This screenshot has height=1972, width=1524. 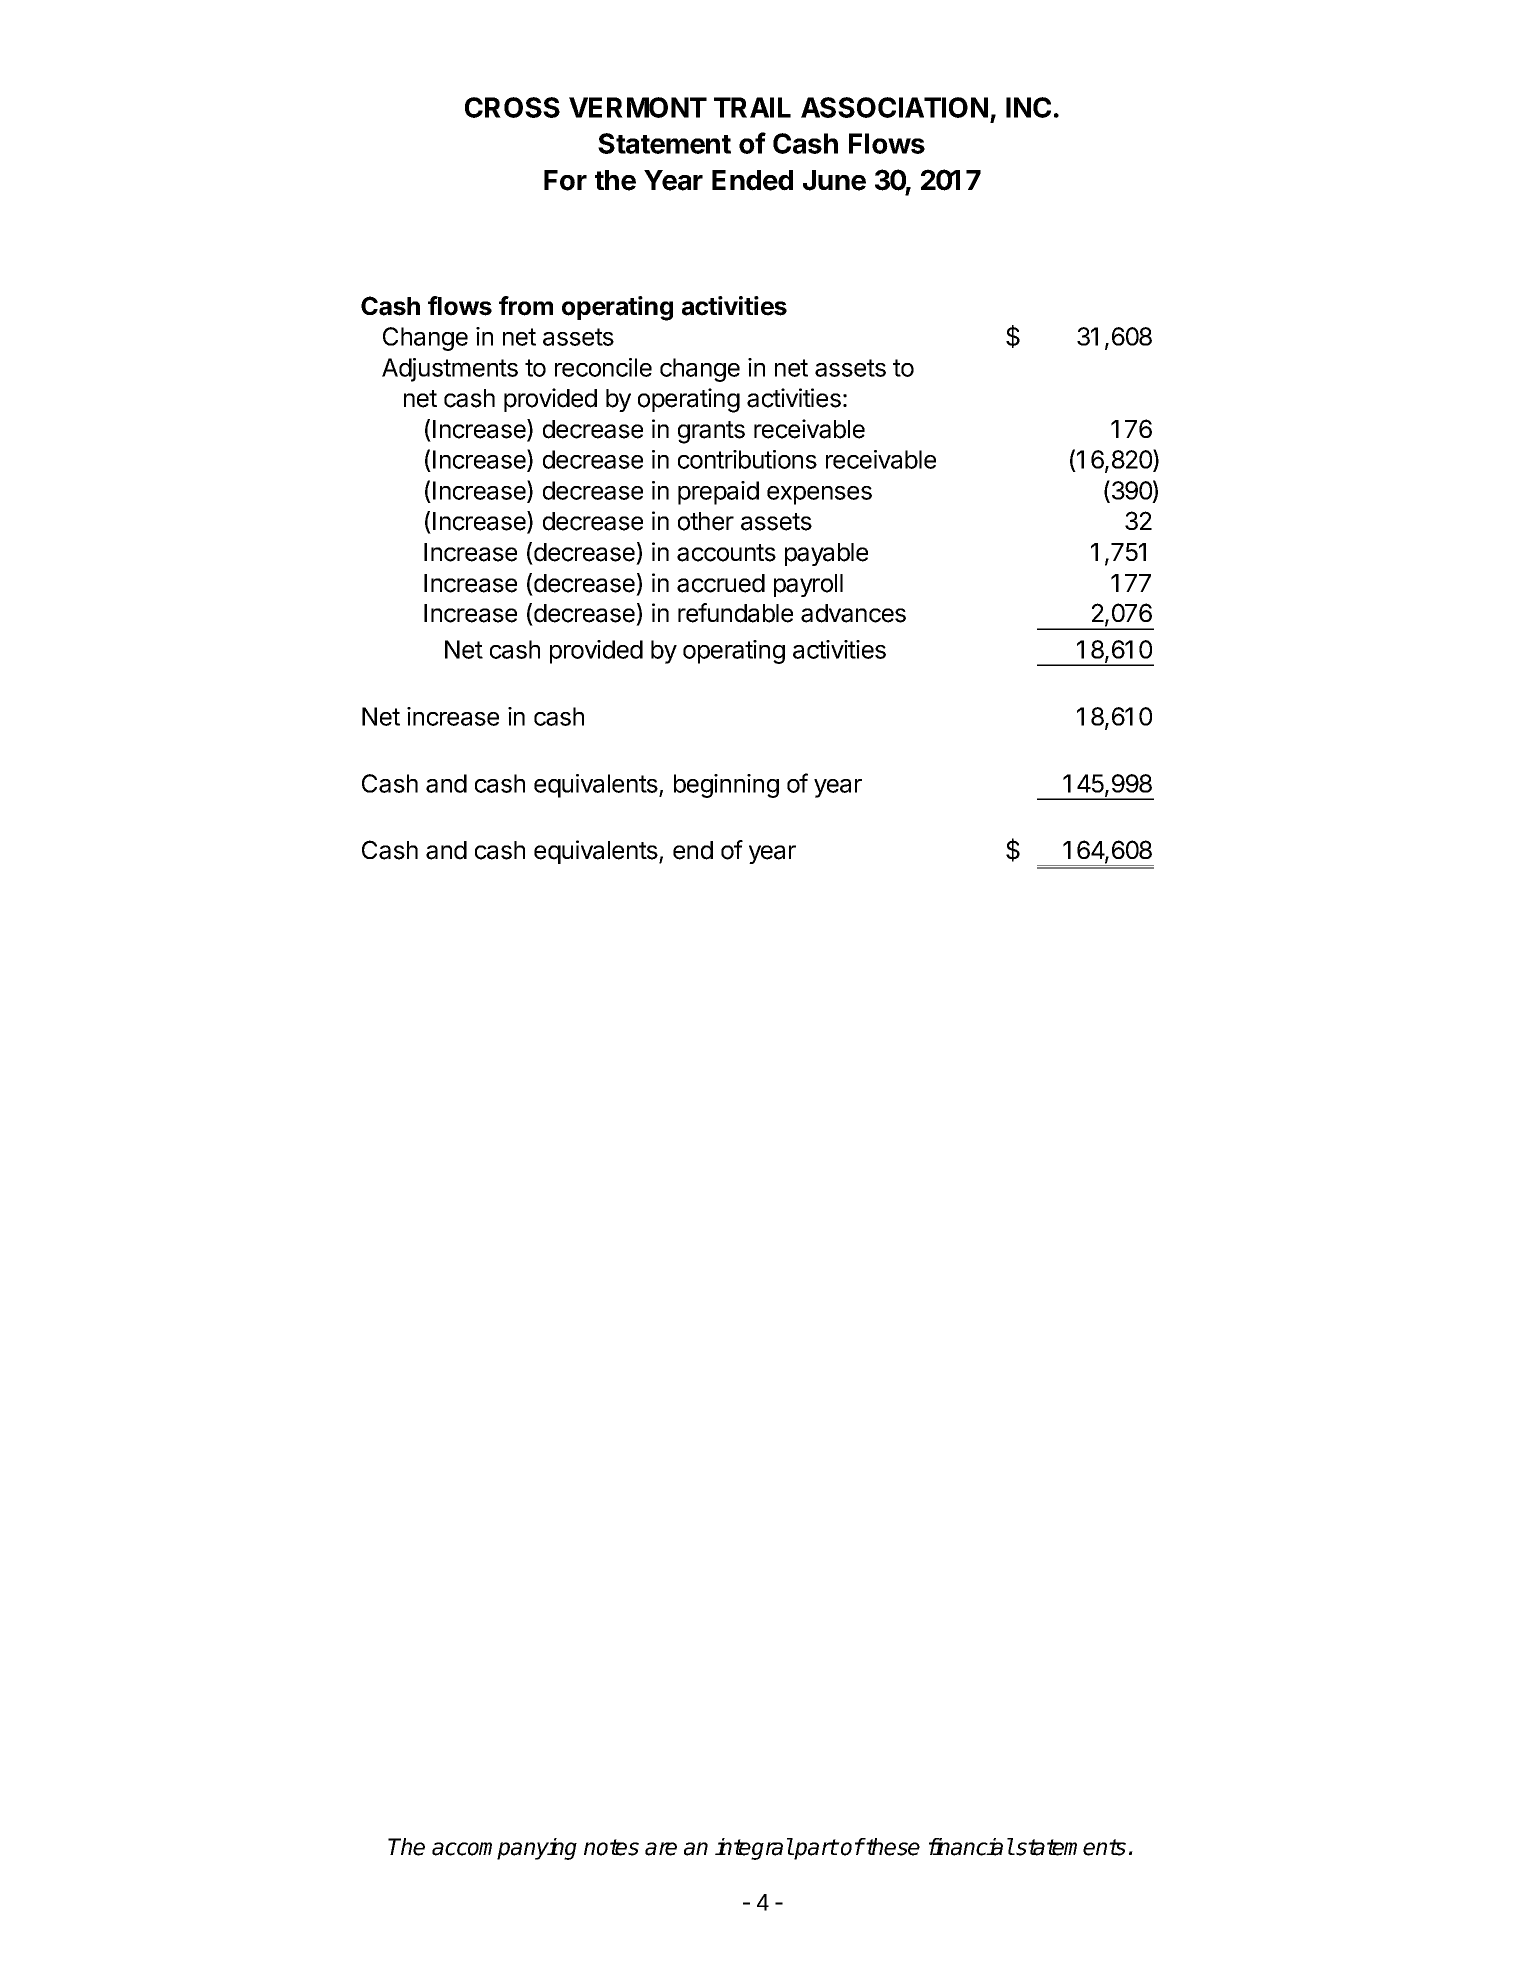 I want to click on refundable, so click(x=735, y=613).
